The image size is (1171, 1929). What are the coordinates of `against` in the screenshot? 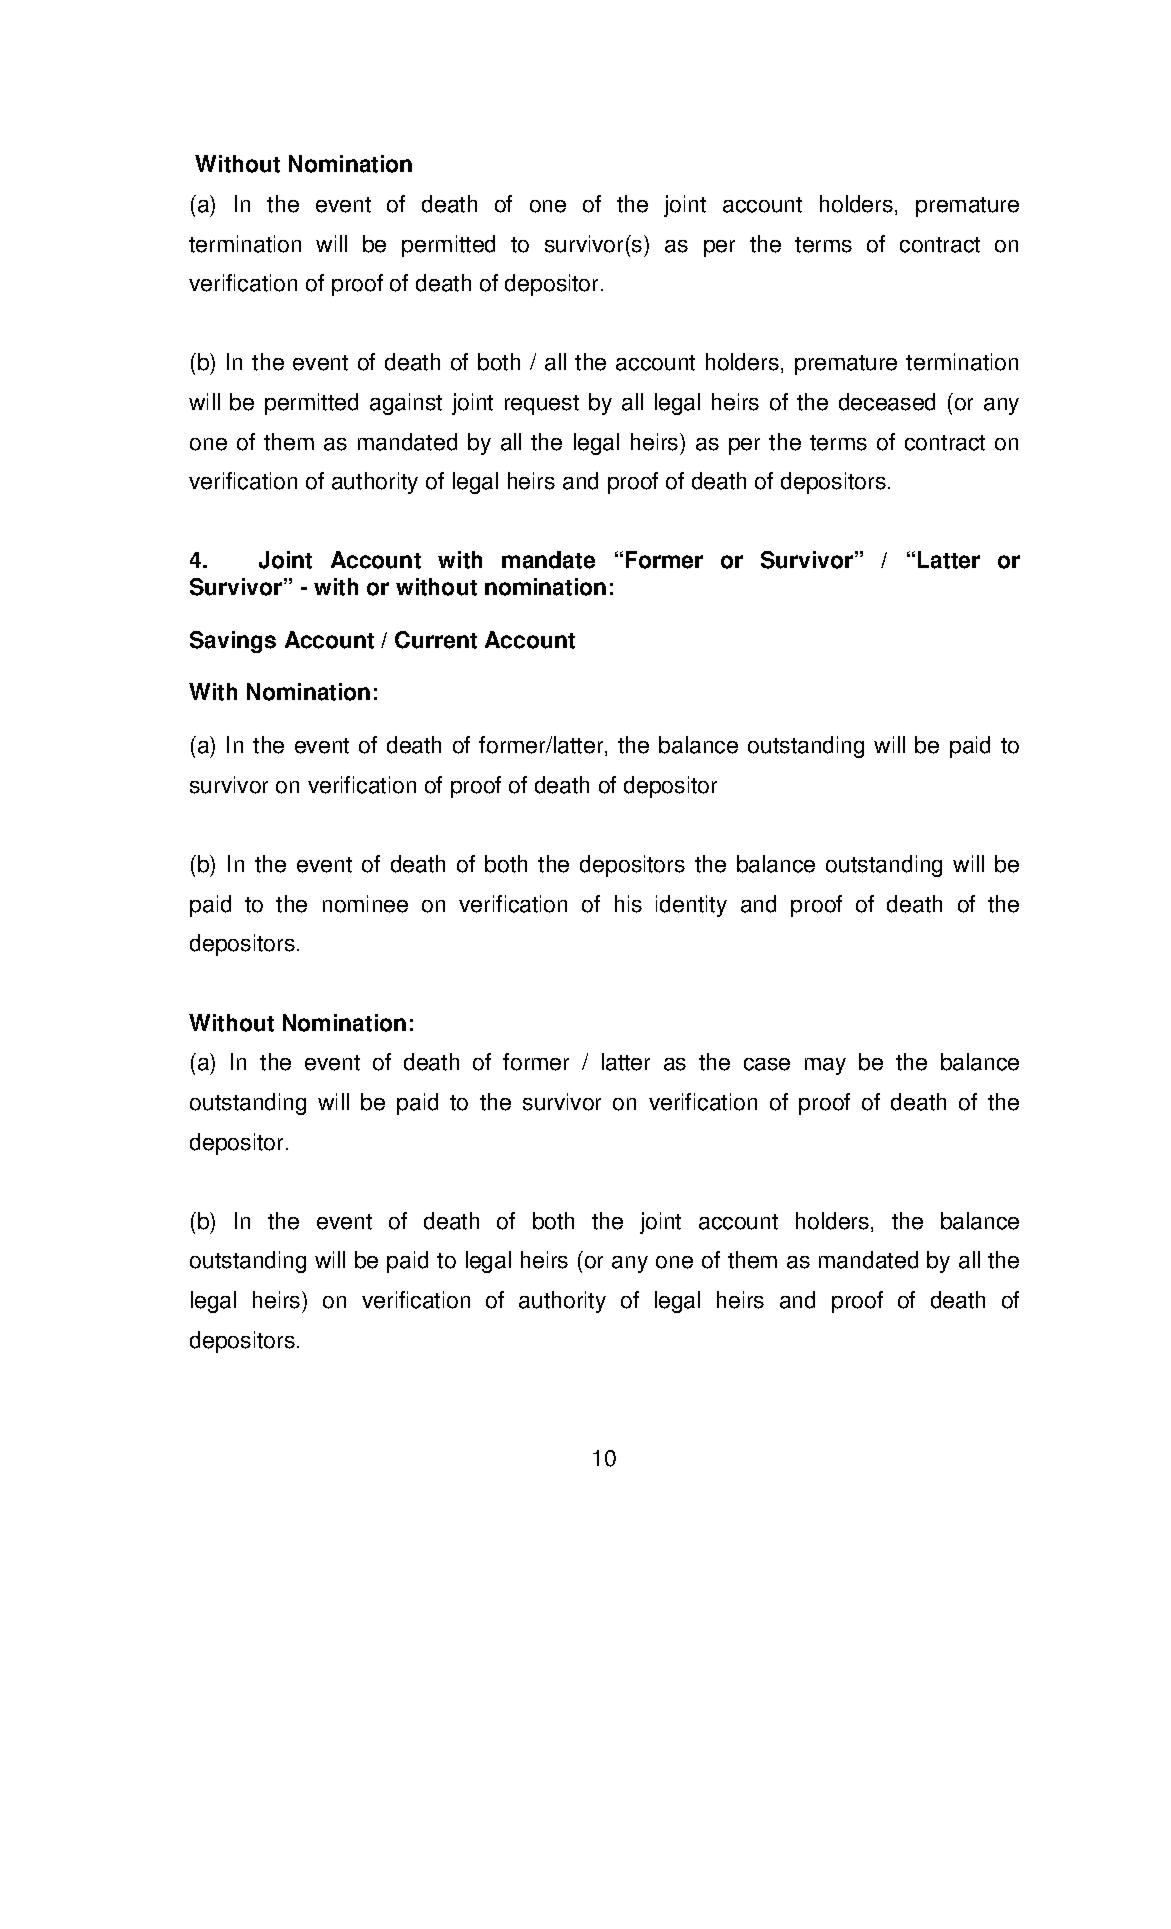 It's located at (406, 404).
